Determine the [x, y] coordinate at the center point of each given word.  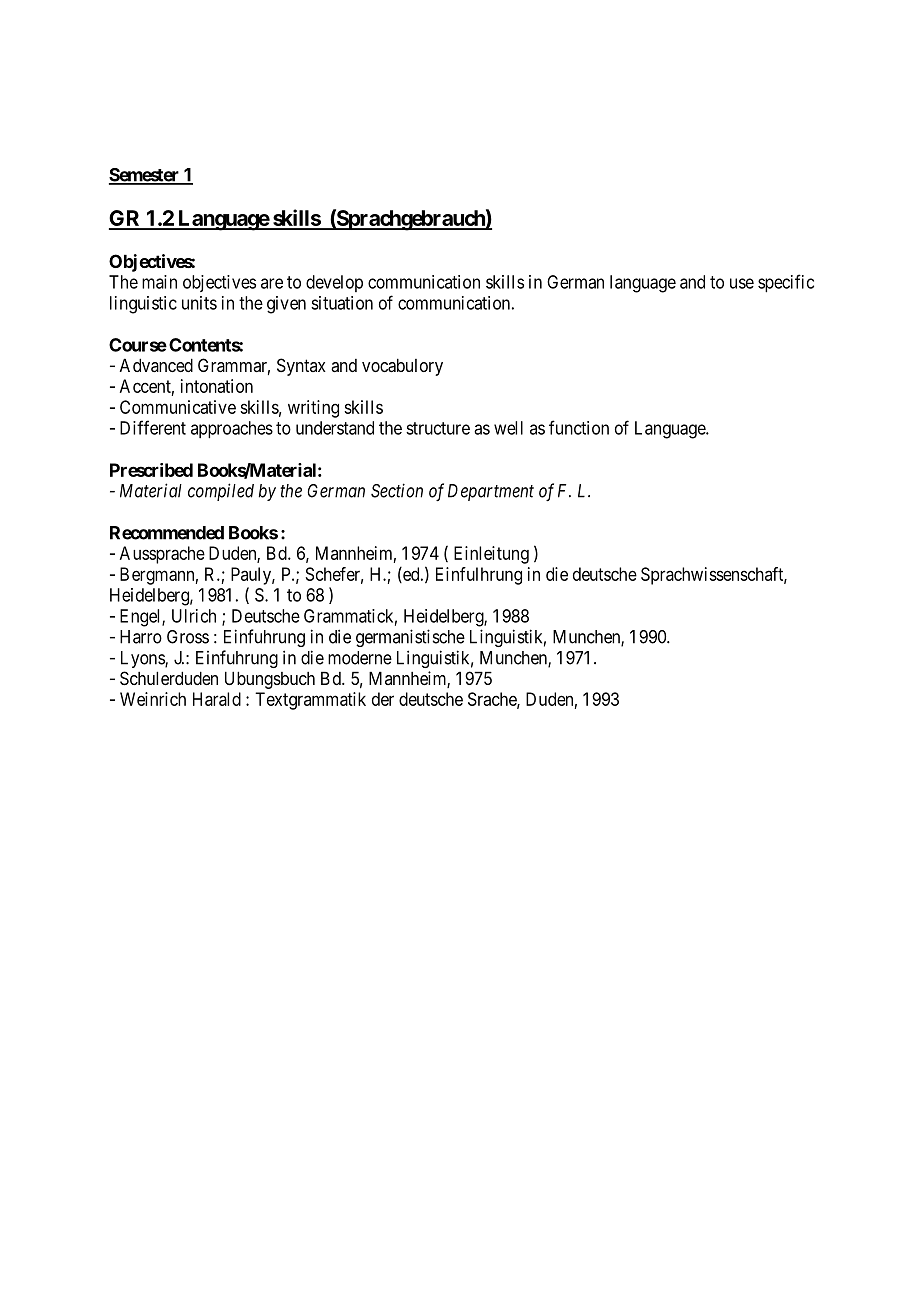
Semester [145, 176]
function [579, 427]
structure [438, 428]
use [742, 283]
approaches [232, 430]
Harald [217, 699]
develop [334, 283]
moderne [360, 658]
